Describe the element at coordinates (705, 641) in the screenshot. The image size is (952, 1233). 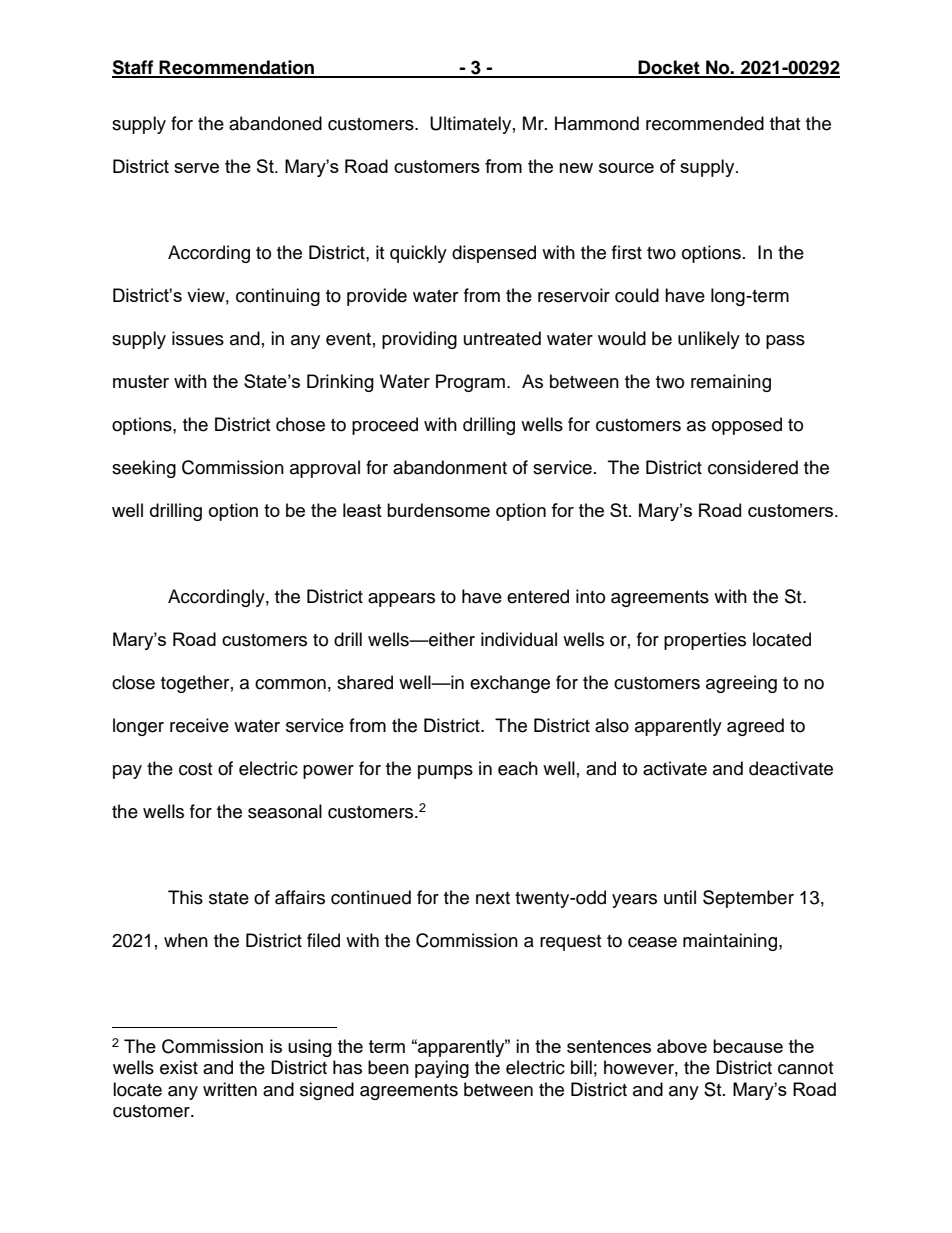
I see `properties` at that location.
